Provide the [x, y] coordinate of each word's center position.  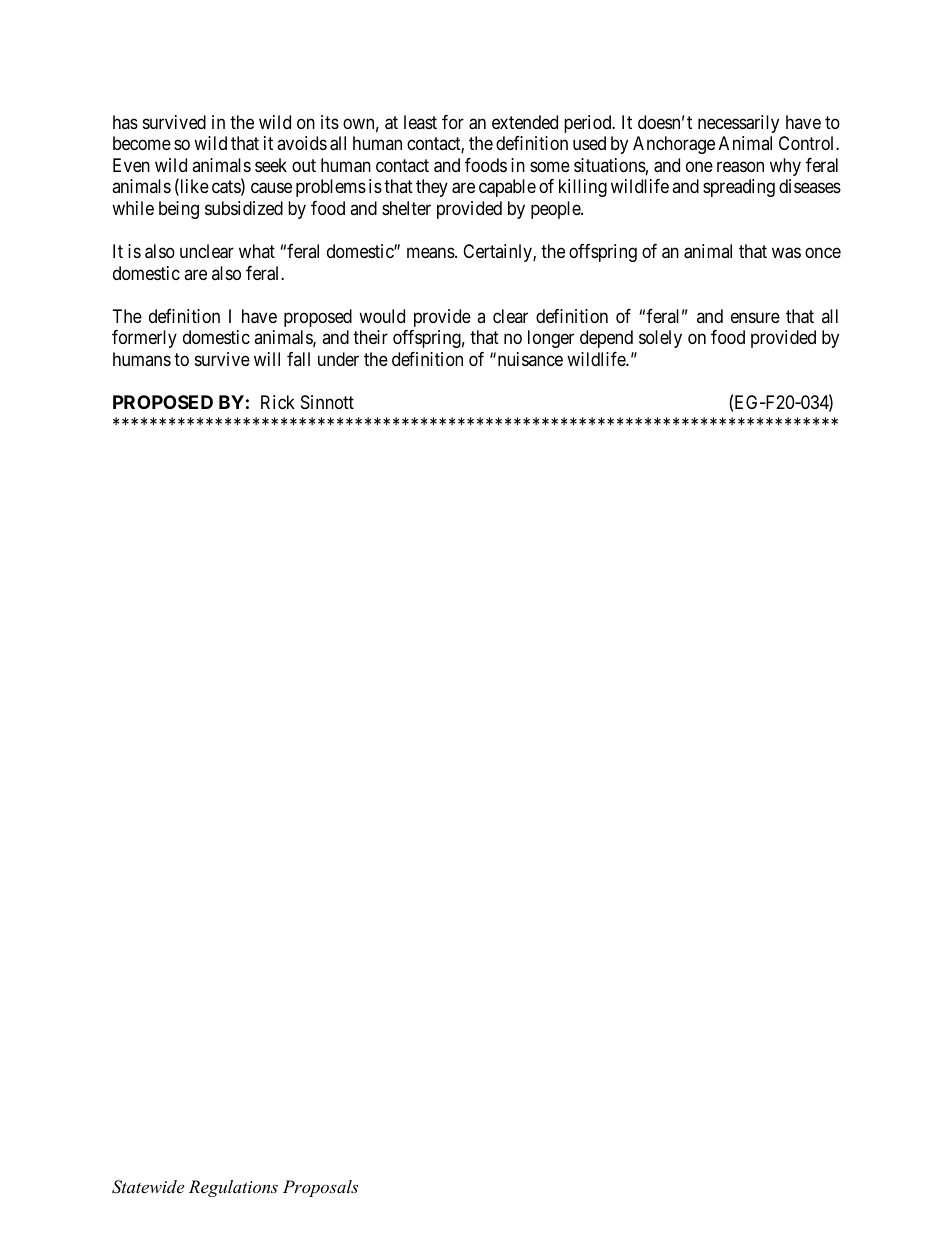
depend [606, 339]
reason [740, 167]
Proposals [320, 1188]
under [338, 359]
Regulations [233, 1188]
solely [660, 339]
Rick [278, 402]
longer [551, 339]
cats [227, 188]
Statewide [148, 1187]
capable [507, 188]
